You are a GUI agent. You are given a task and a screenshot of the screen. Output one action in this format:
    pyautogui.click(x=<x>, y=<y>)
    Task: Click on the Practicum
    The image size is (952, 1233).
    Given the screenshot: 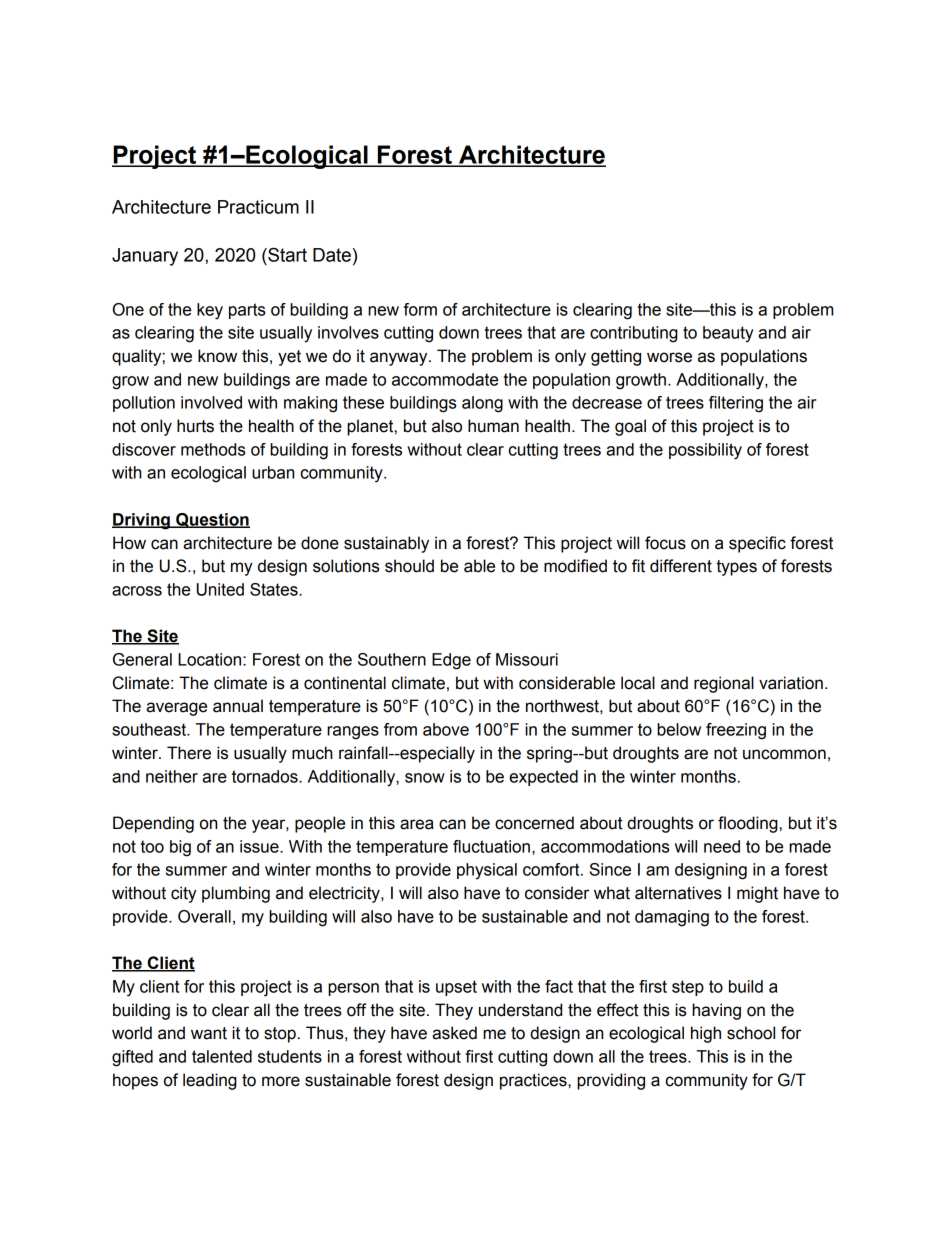 What is the action you would take?
    pyautogui.click(x=258, y=207)
